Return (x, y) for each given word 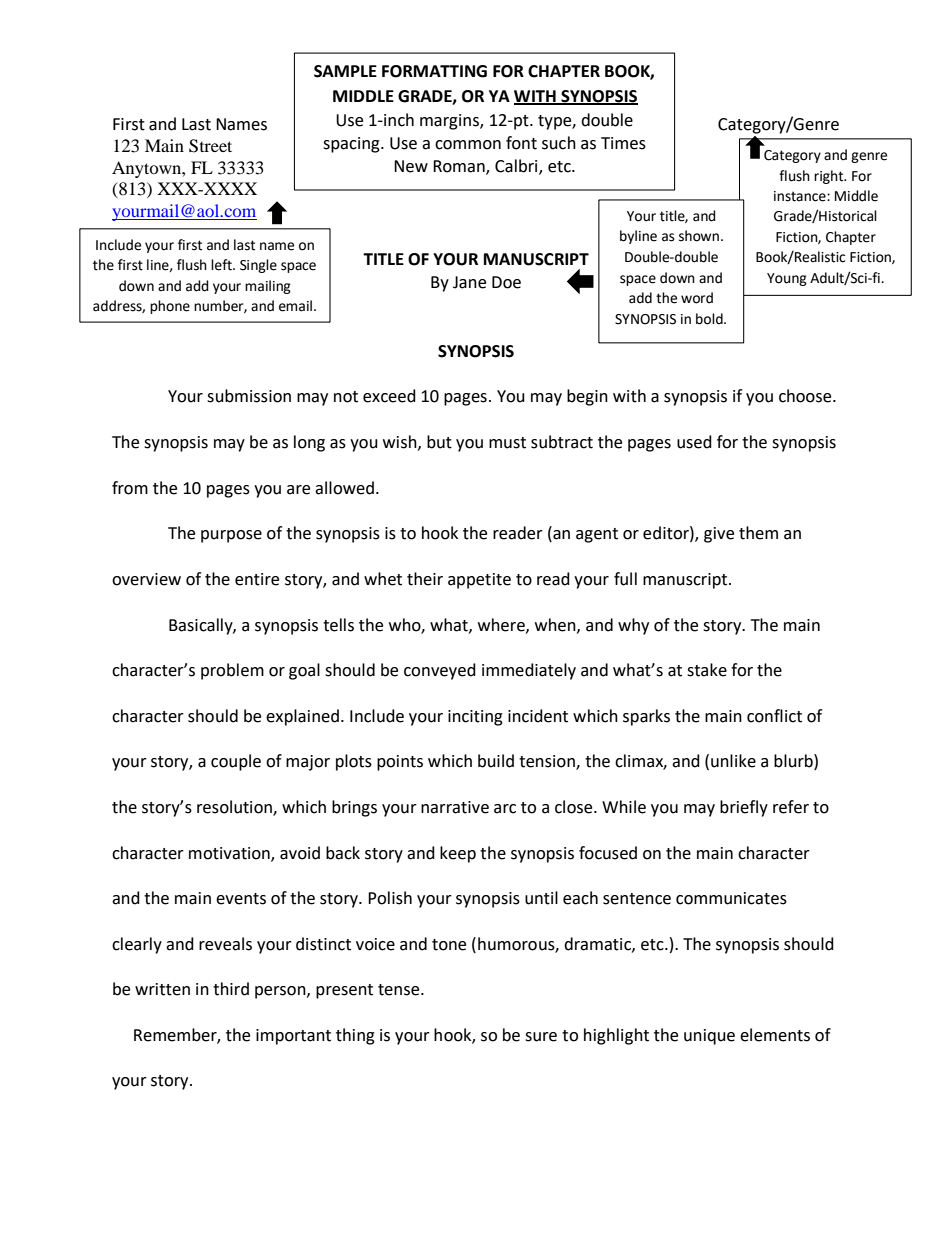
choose (806, 396)
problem (232, 671)
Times (623, 143)
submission (249, 396)
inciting (475, 718)
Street (210, 146)
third (231, 989)
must (507, 443)
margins (450, 122)
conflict (774, 716)
